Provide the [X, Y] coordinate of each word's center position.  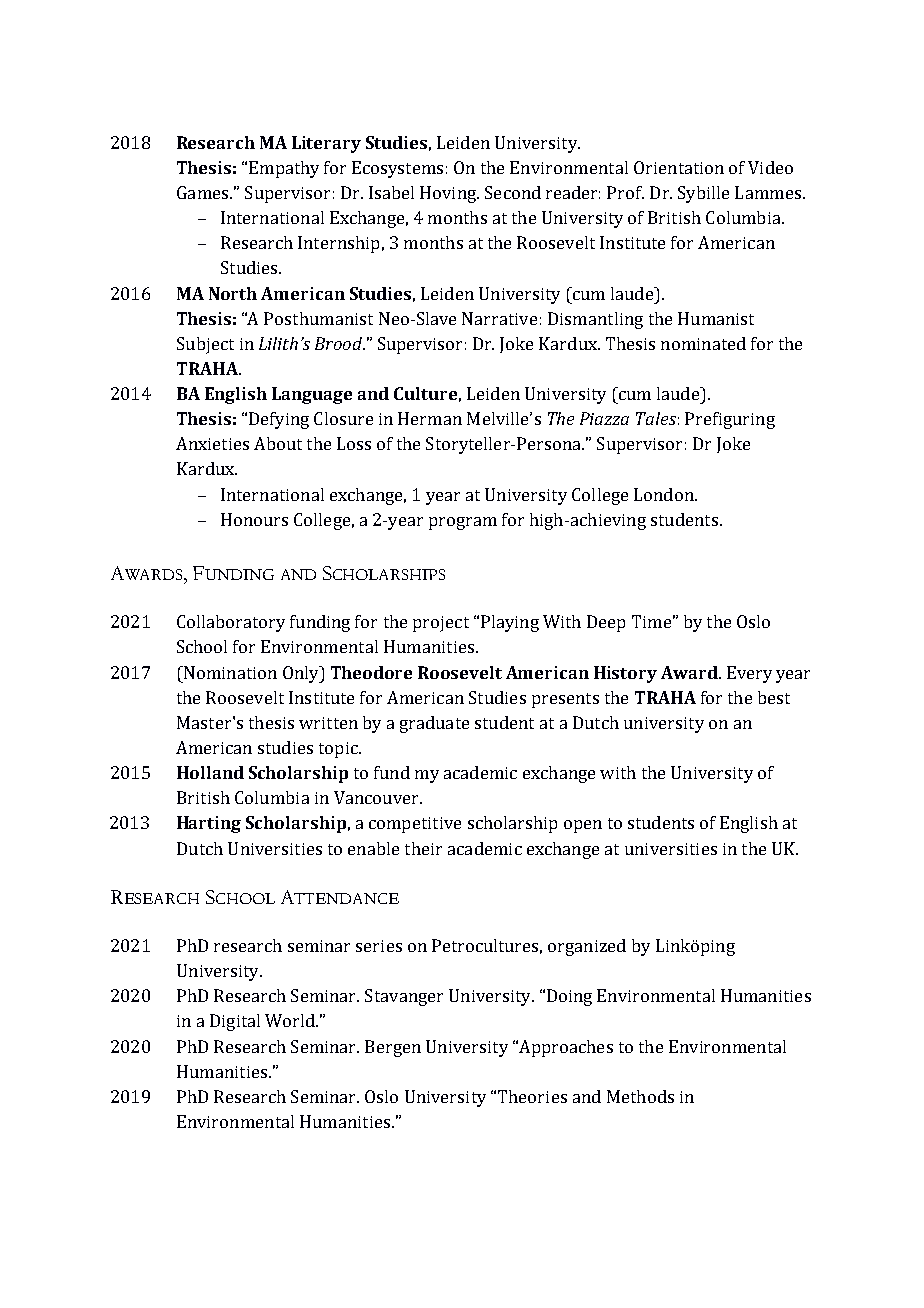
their [423, 848]
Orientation [679, 167]
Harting [209, 824]
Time [651, 621]
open [583, 826]
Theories [532, 1096]
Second [513, 192]
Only [302, 674]
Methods [640, 1096]
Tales [656, 418]
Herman [430, 418]
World [291, 1020]
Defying [279, 420]
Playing [510, 623]
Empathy [284, 169]
